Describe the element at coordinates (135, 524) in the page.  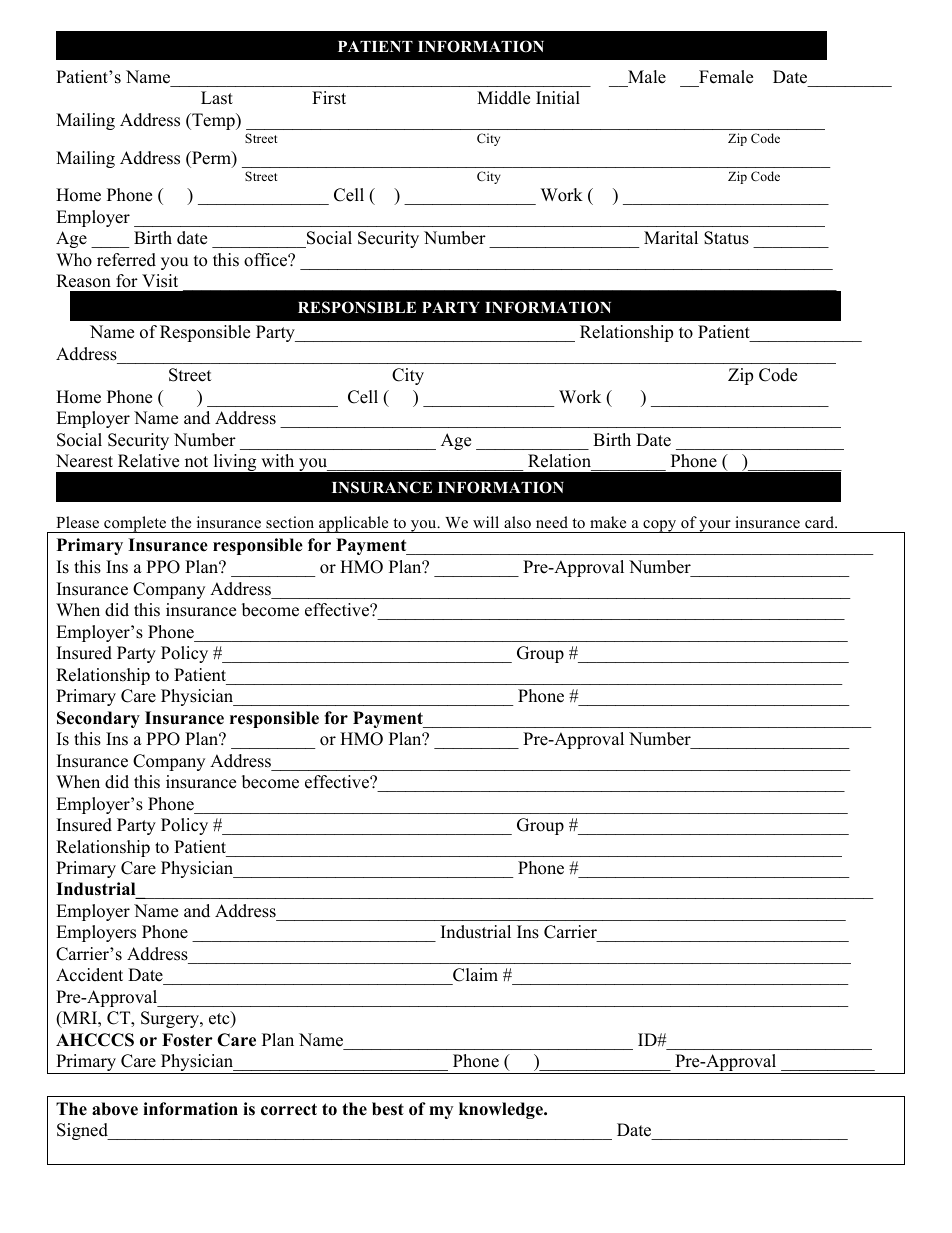
I see `complete` at that location.
